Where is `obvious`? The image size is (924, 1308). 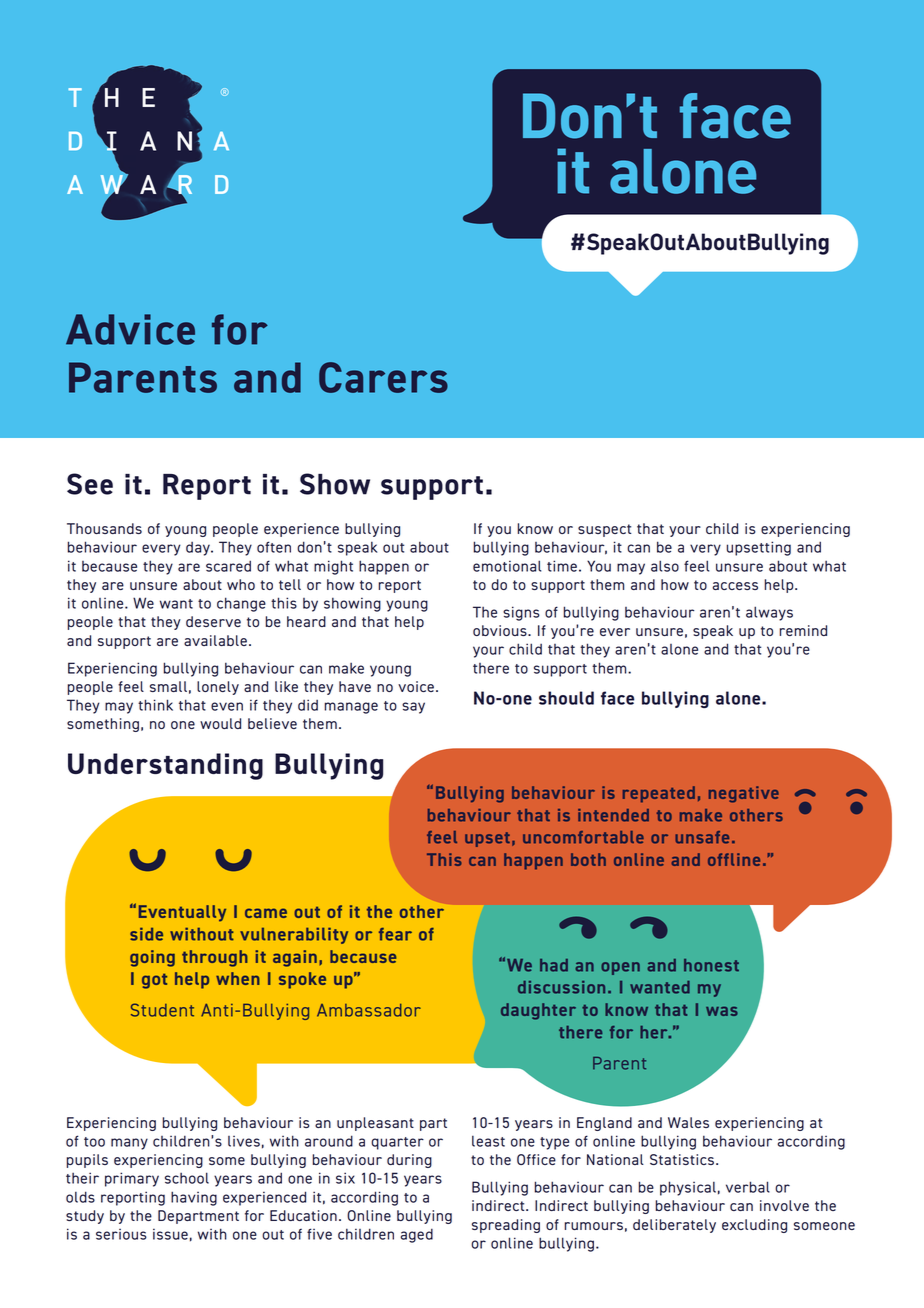
obvious is located at coordinates (501, 630).
